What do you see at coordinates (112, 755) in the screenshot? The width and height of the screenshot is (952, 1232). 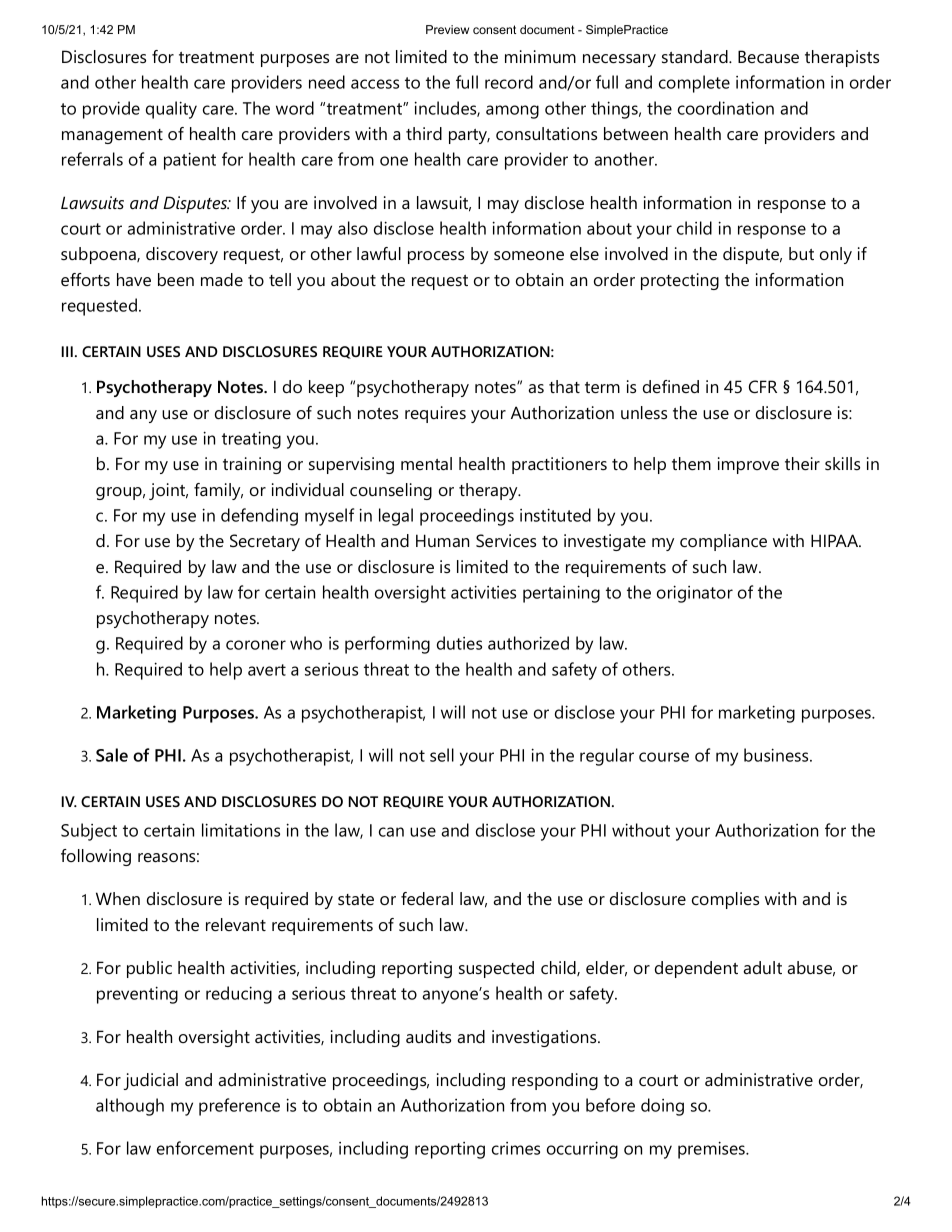 I see `Sale` at bounding box center [112, 755].
